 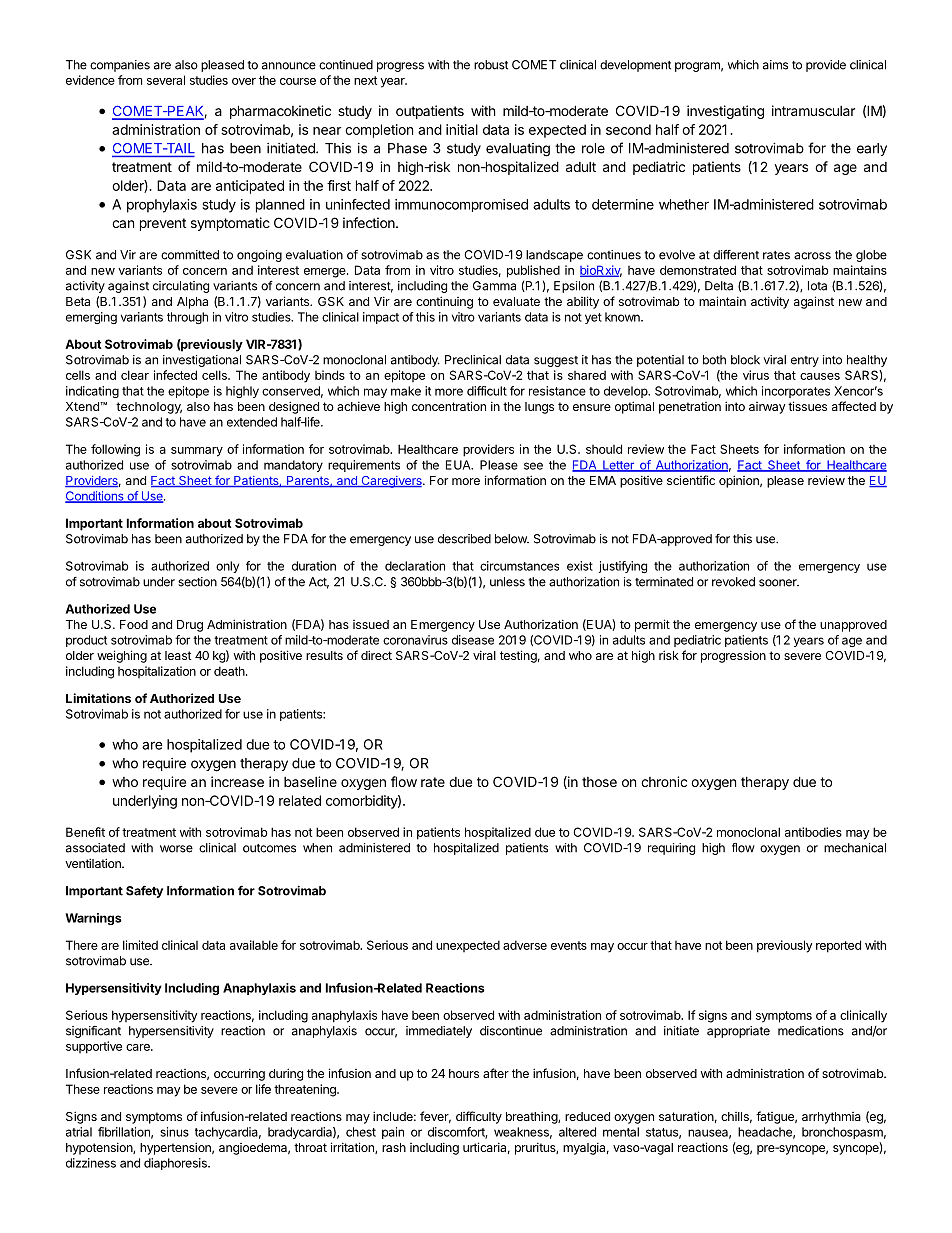 I want to click on breathing, so click(x=532, y=1117).
